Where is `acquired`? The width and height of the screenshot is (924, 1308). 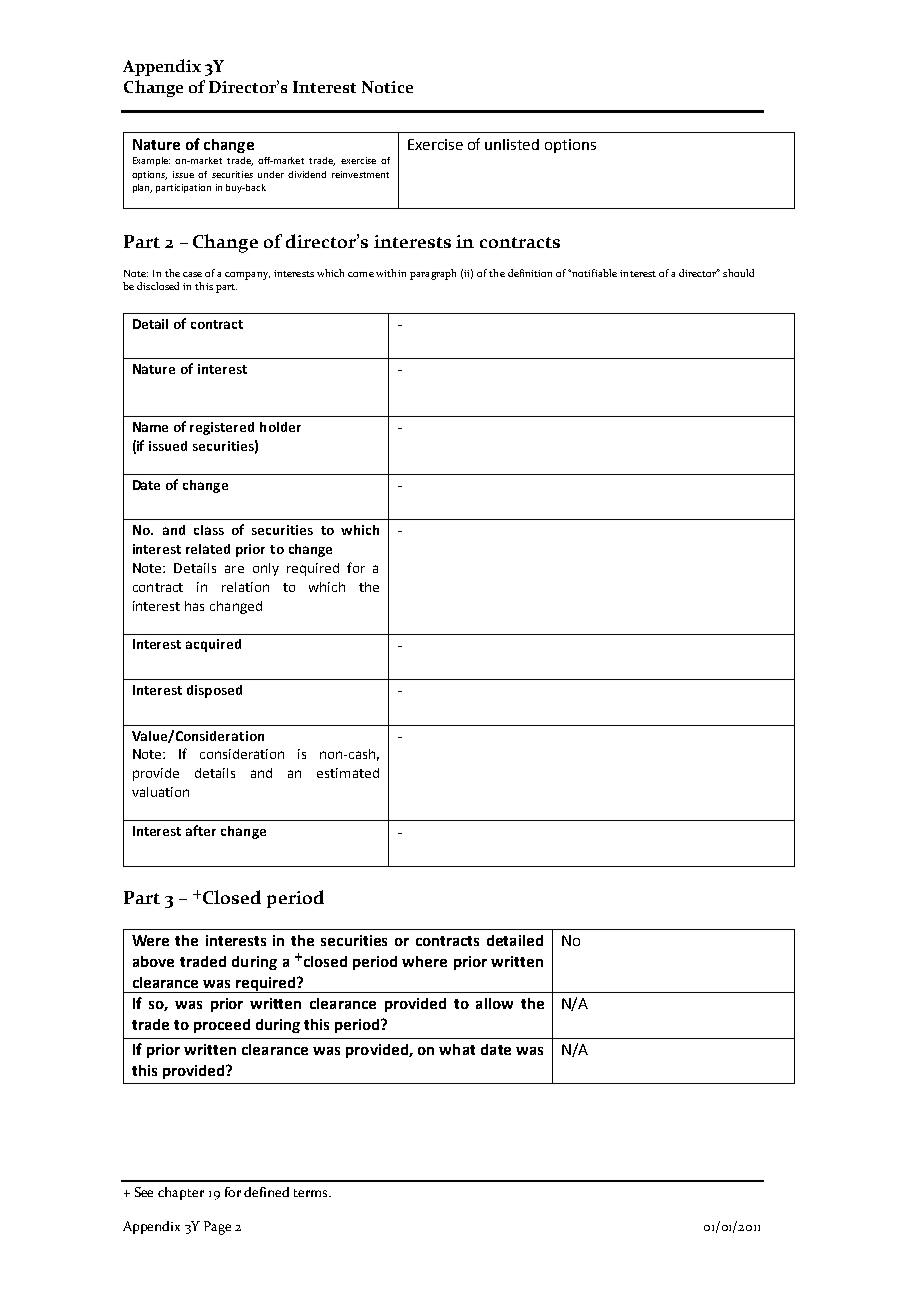 acquired is located at coordinates (213, 645).
